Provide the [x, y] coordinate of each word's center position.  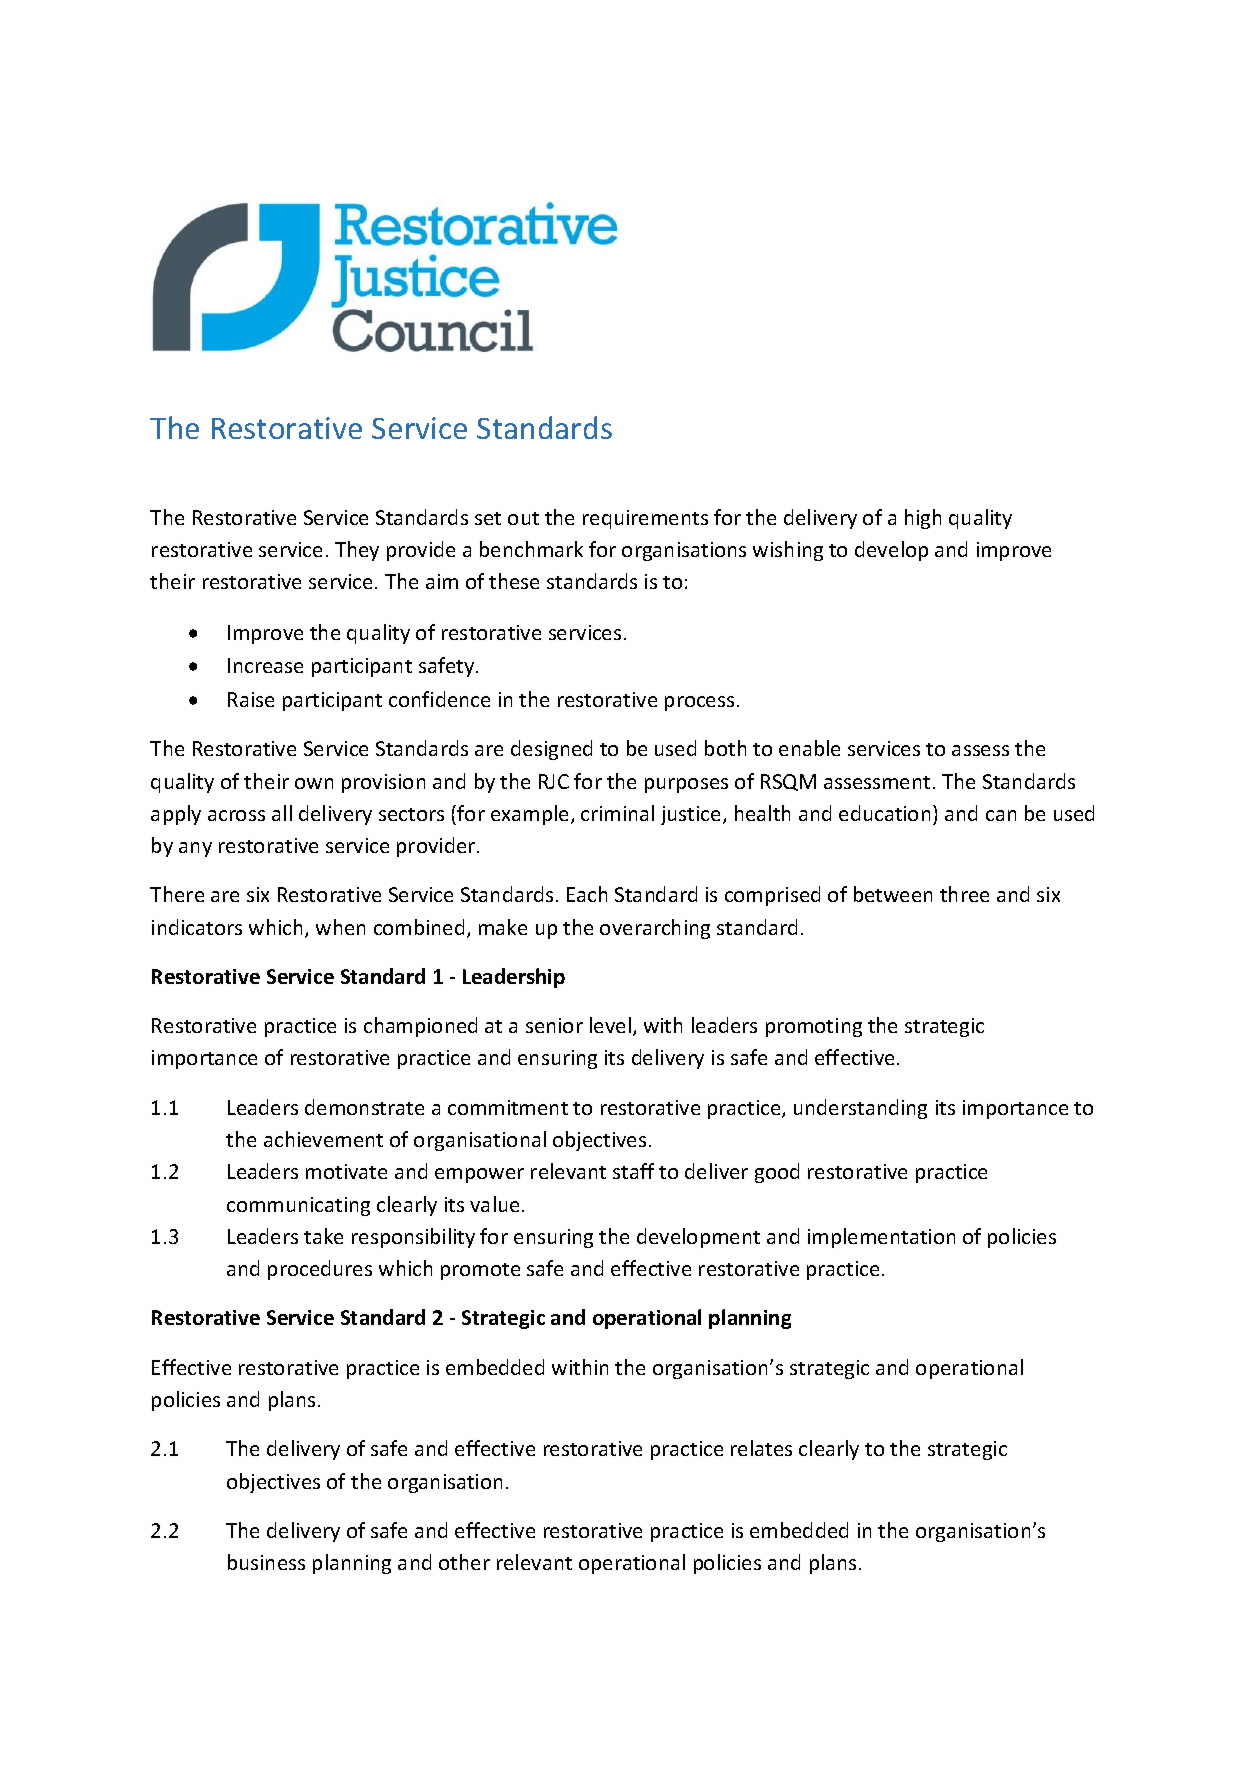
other [464, 1562]
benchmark [531, 549]
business [266, 1562]
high [923, 519]
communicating [298, 1206]
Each [587, 894]
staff [633, 1171]
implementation [881, 1238]
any [195, 849]
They [357, 551]
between [893, 894]
